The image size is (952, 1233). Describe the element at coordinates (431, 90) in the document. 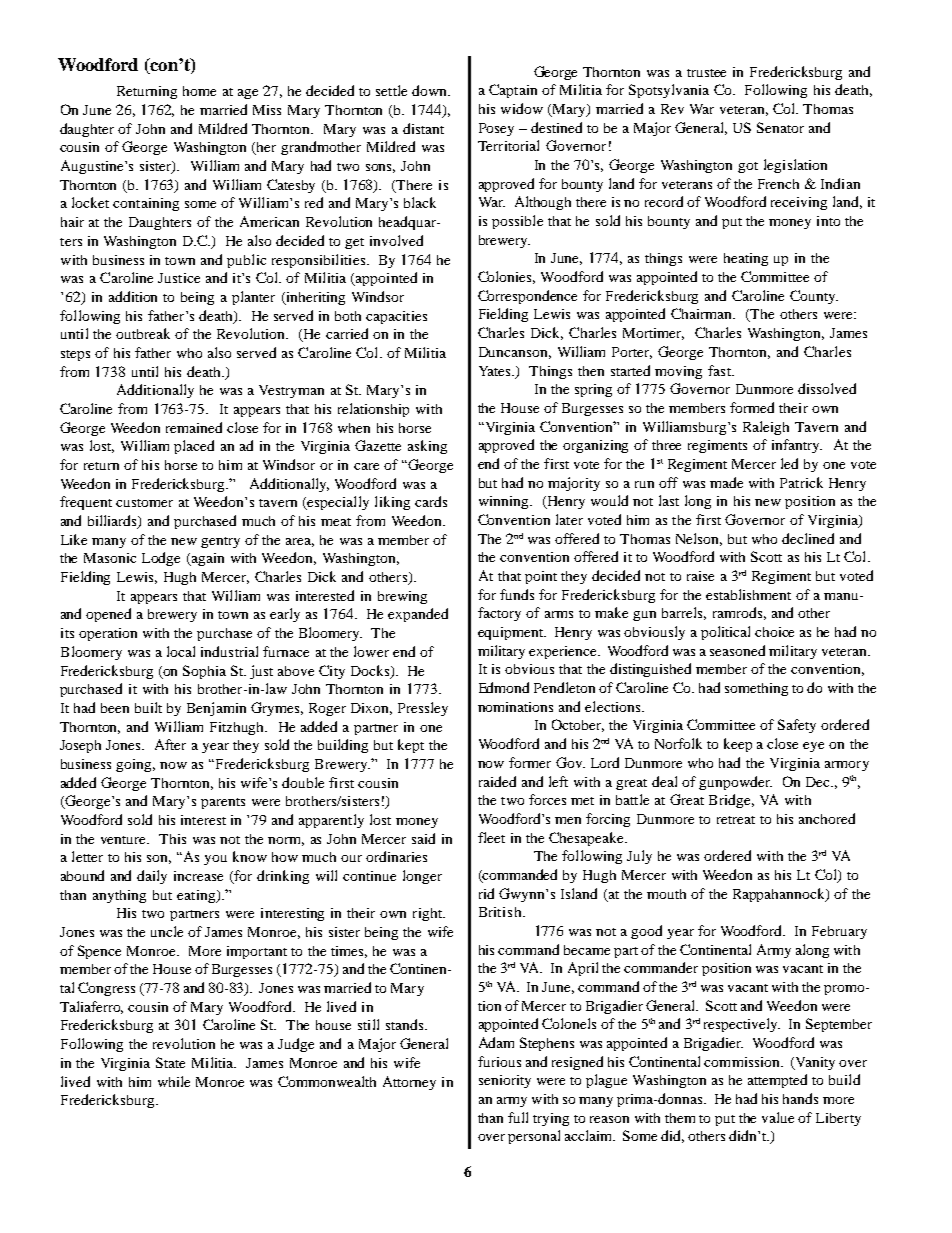

I see `down` at that location.
